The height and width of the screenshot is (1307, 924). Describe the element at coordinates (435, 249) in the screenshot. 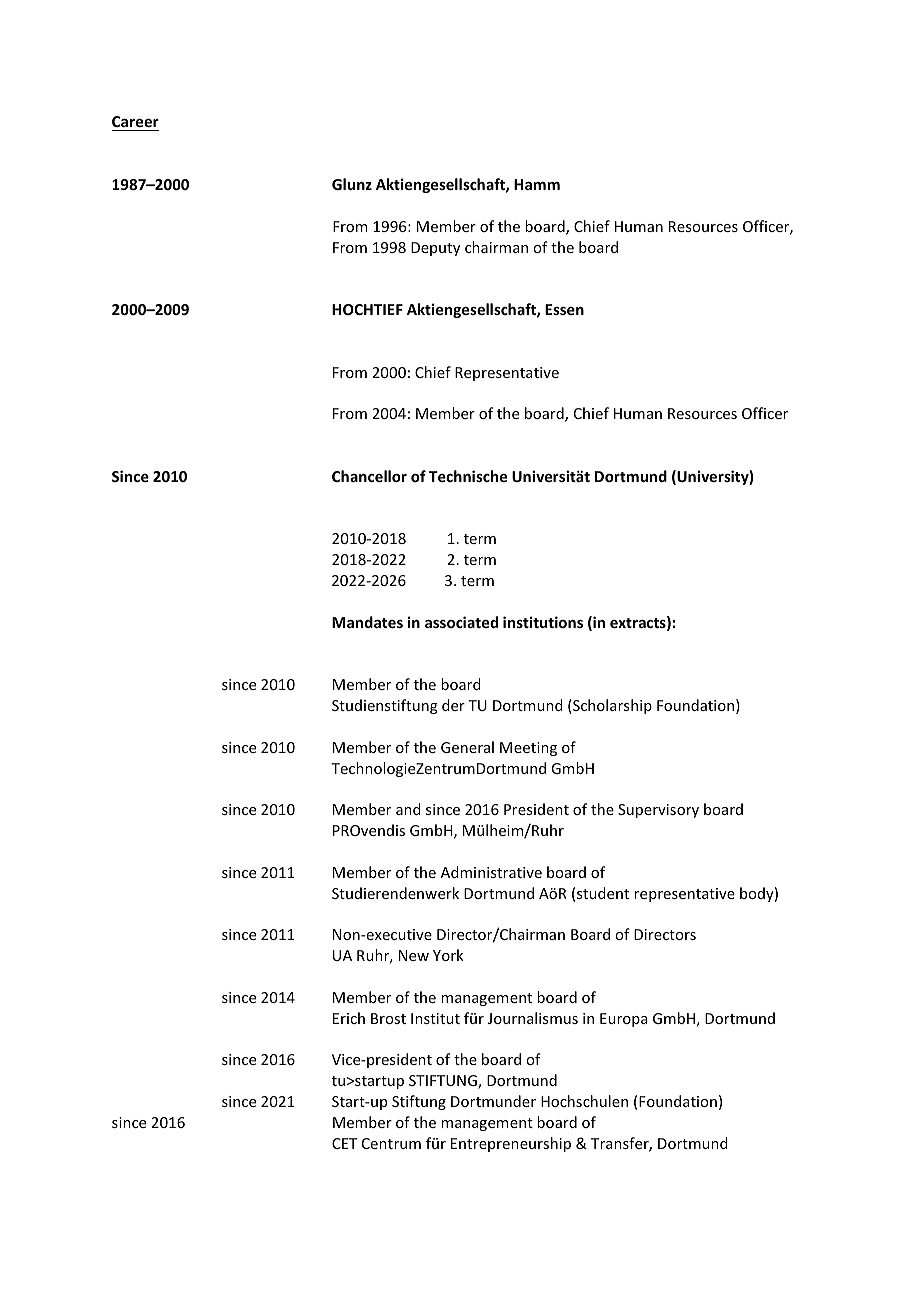

I see `Deputy` at that location.
